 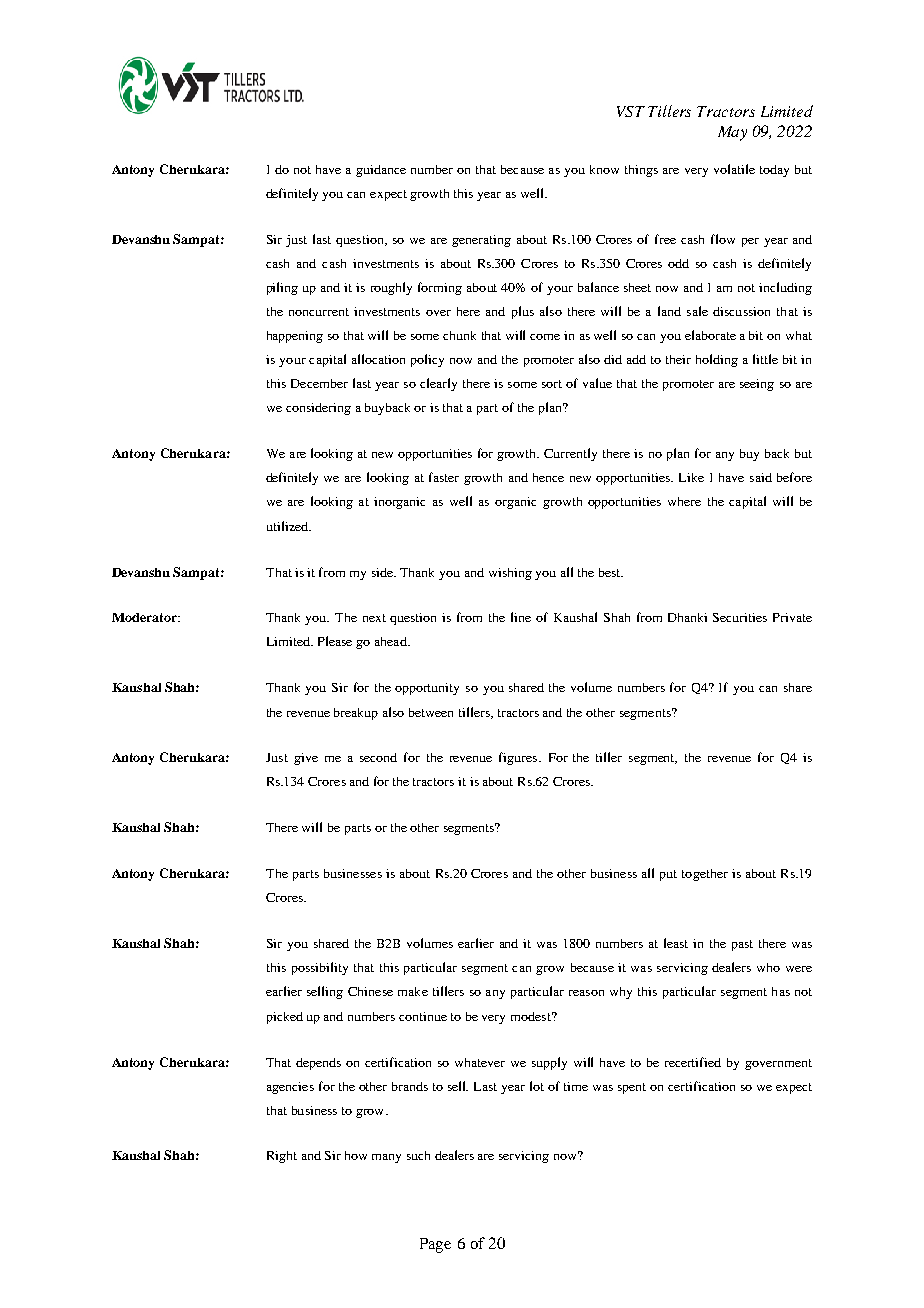 I want to click on give, so click(x=306, y=759).
